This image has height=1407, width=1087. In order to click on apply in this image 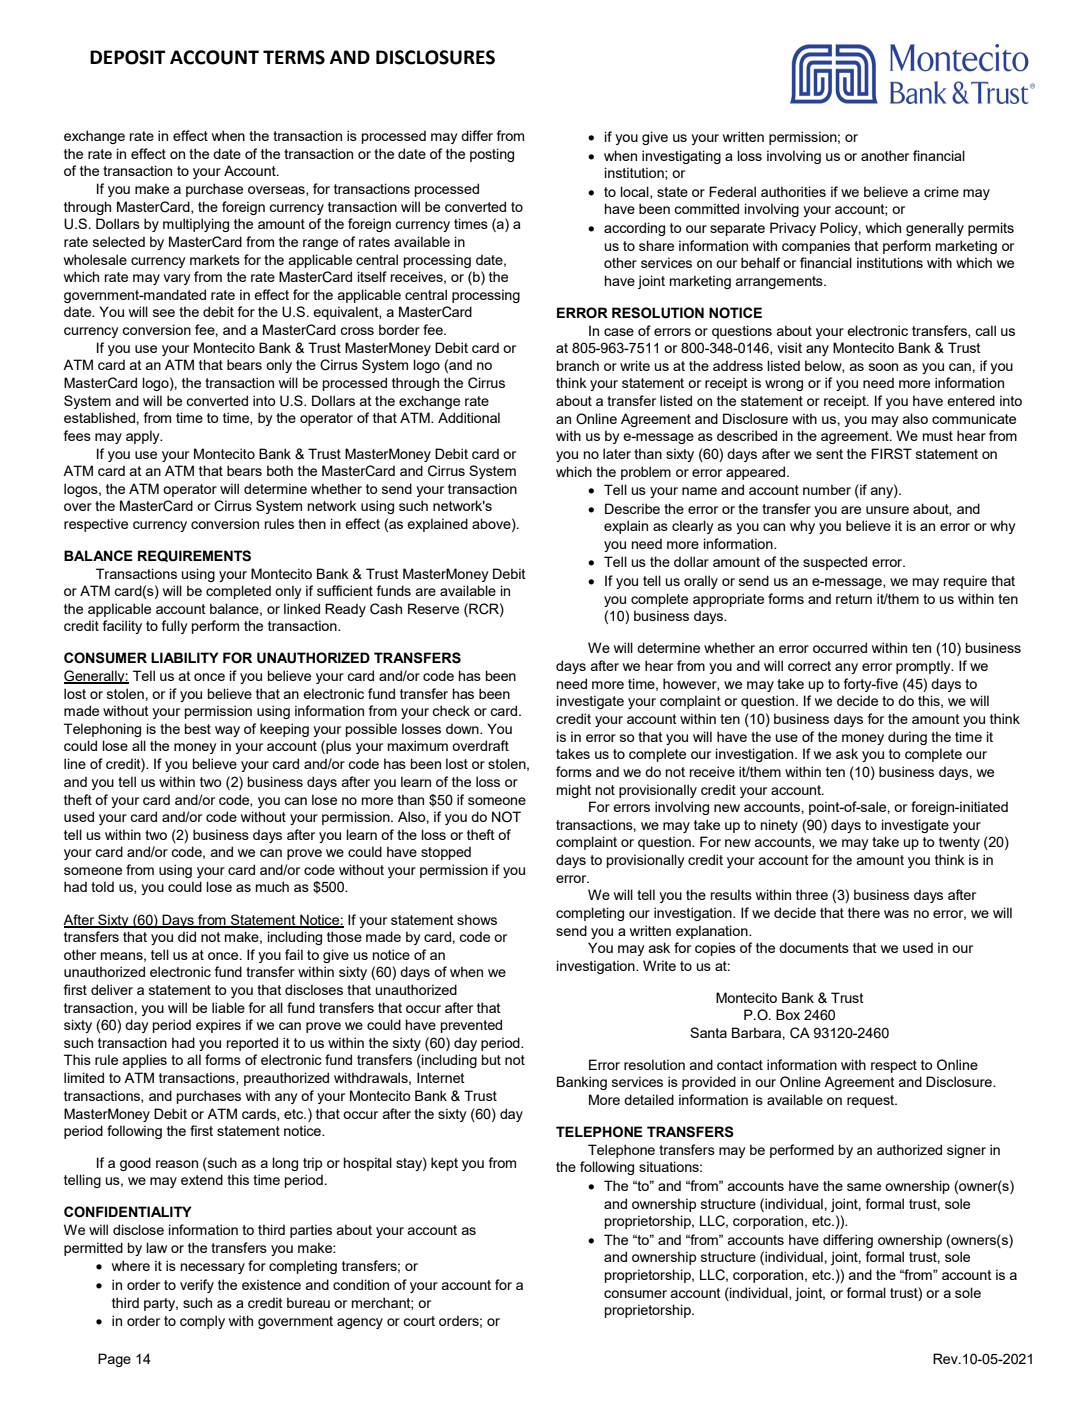, I will do `click(144, 437)`.
